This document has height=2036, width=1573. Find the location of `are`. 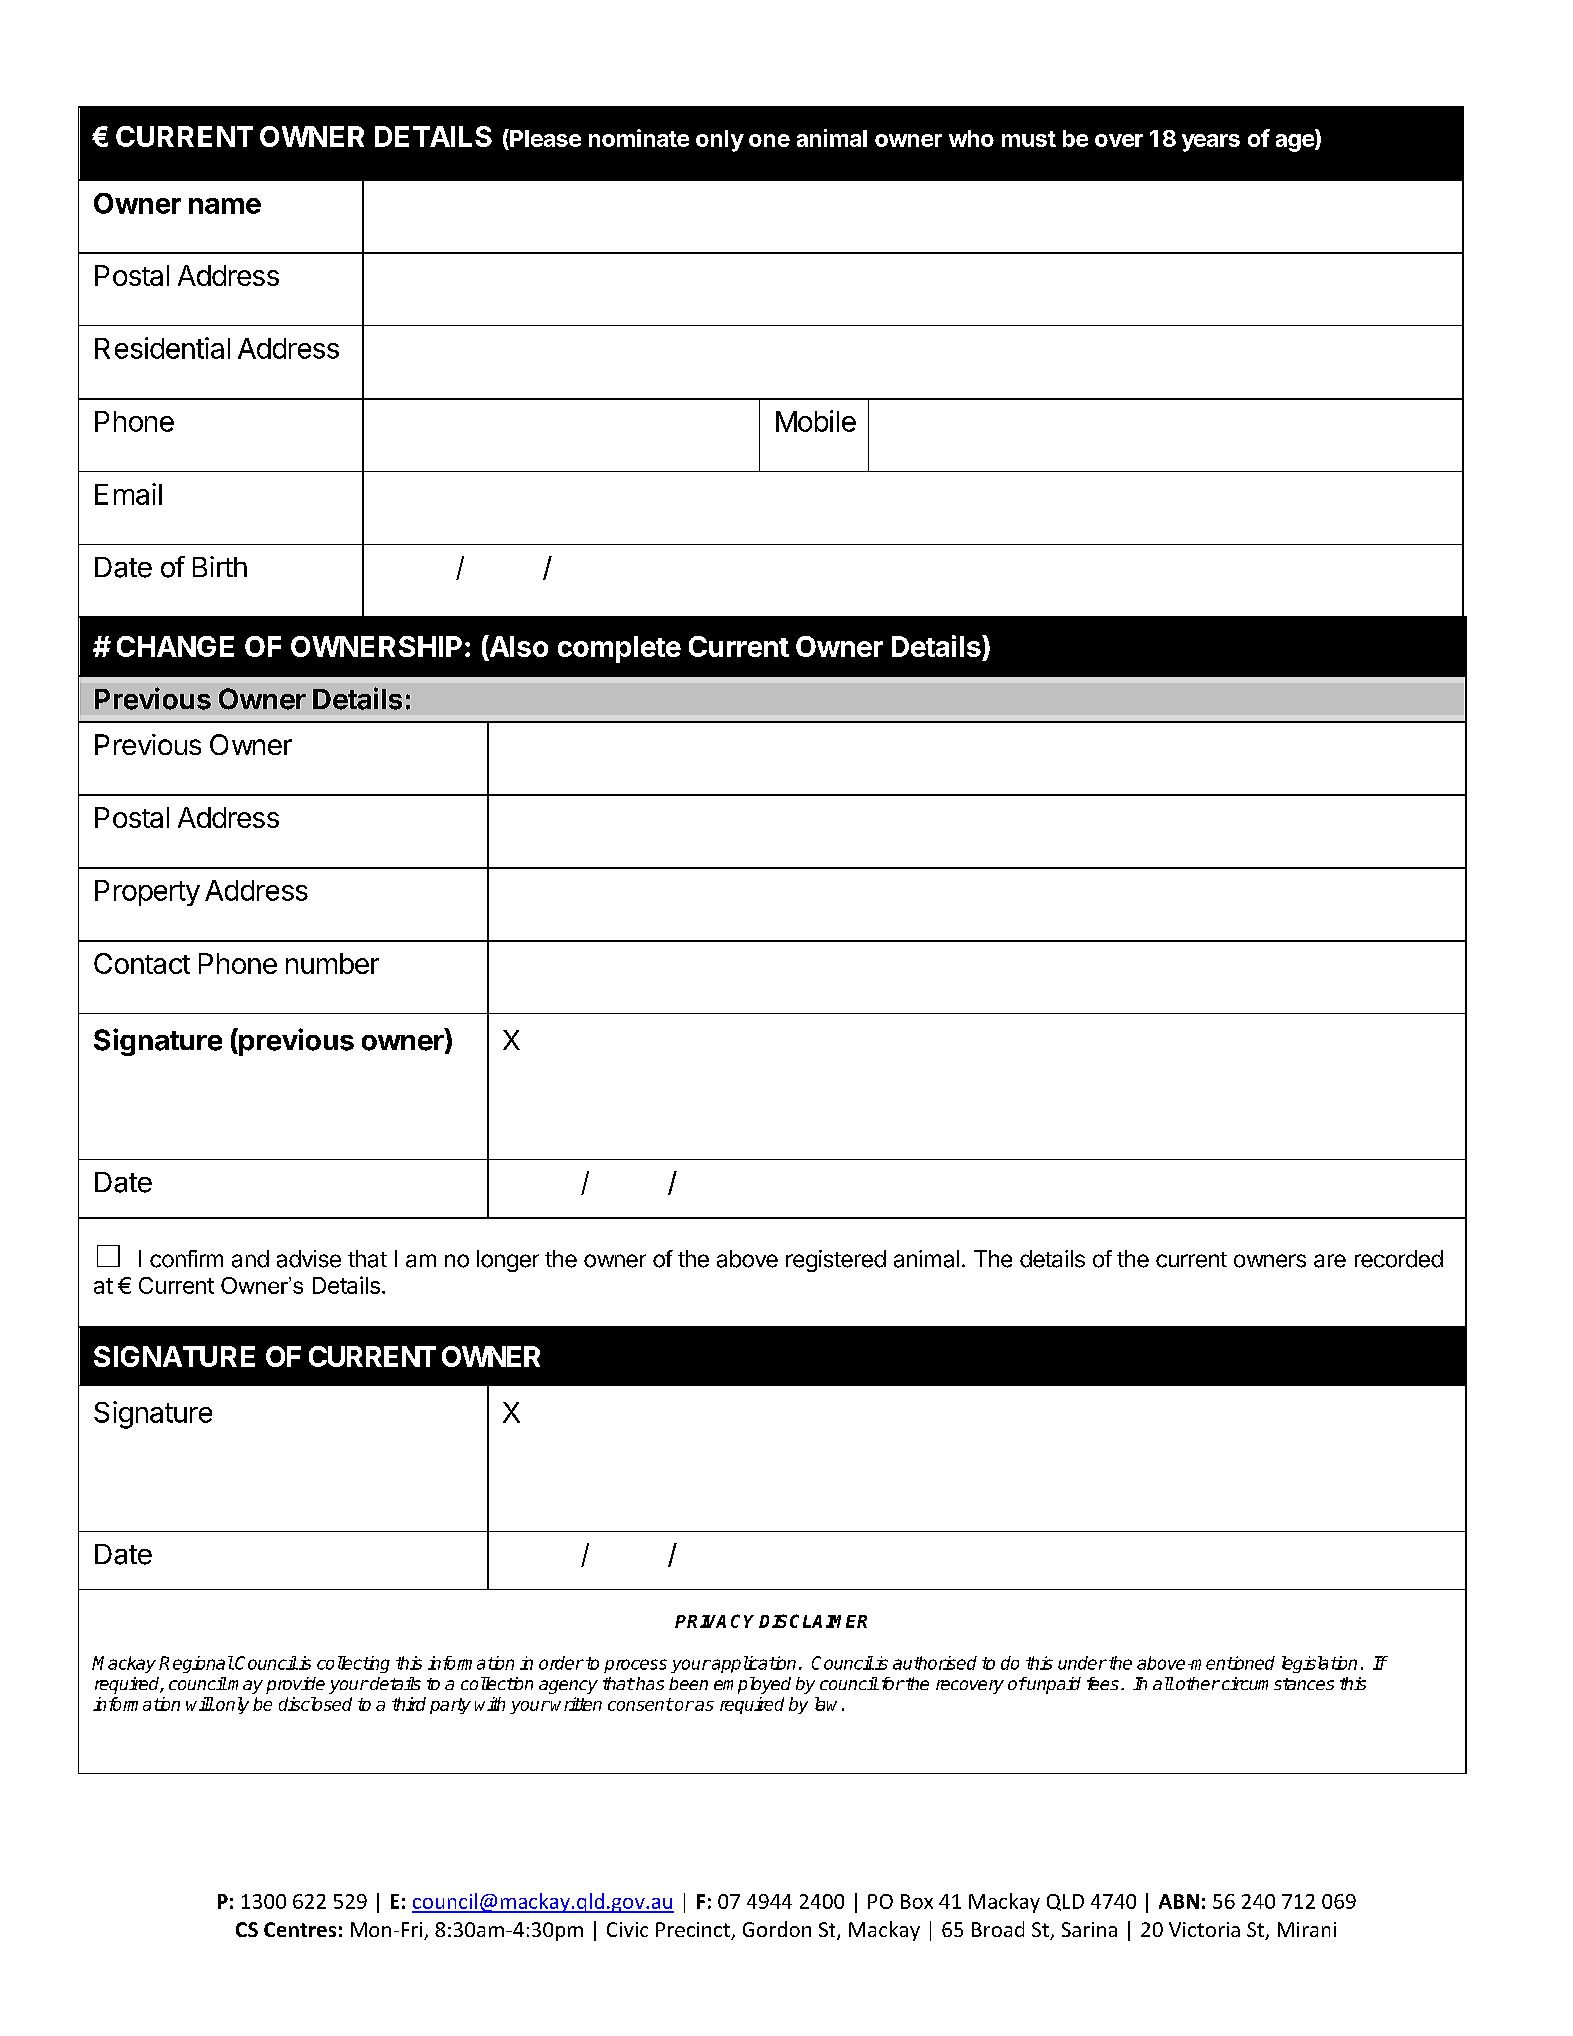

are is located at coordinates (1330, 1261).
